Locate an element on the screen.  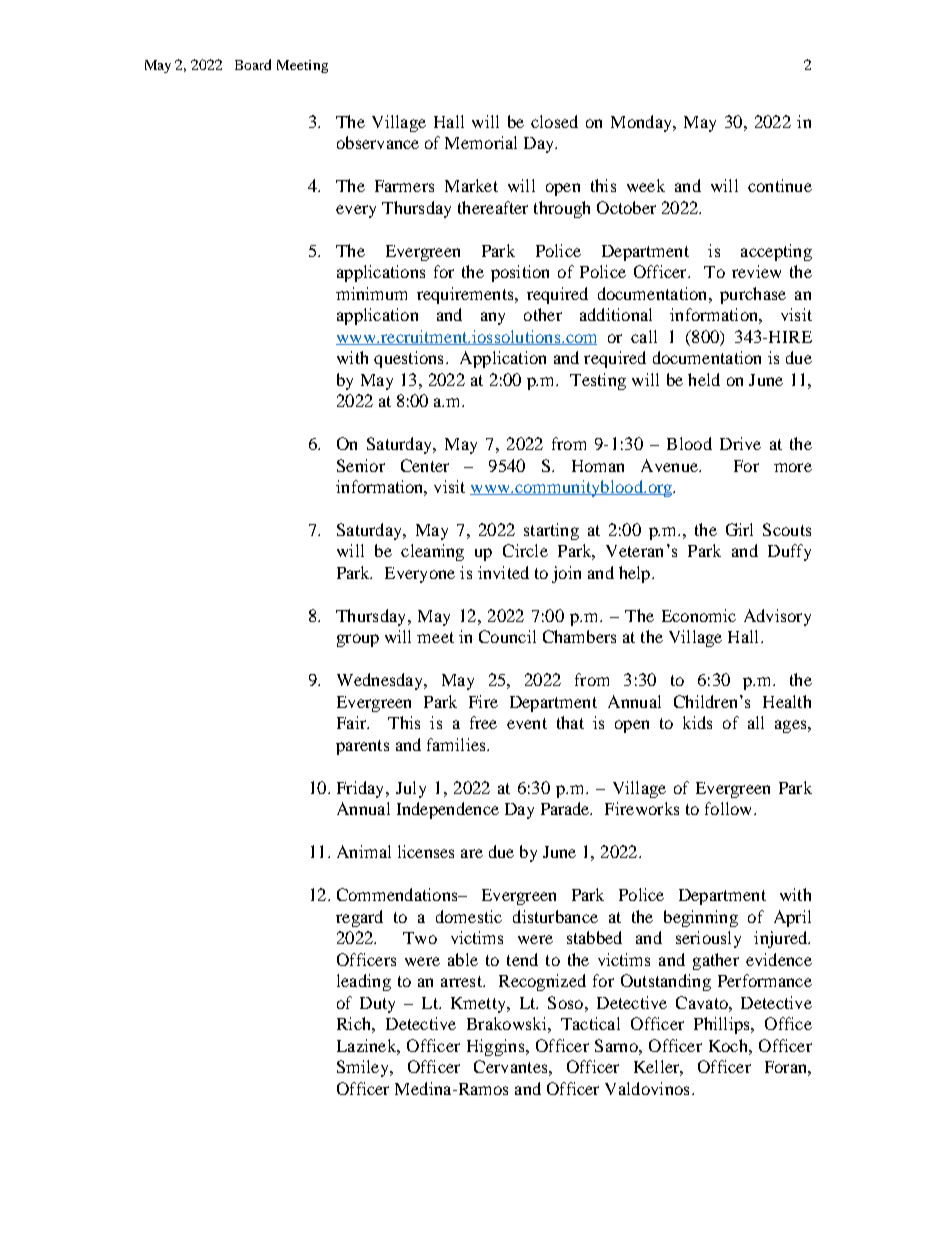
Smiley is located at coordinates (364, 1068).
